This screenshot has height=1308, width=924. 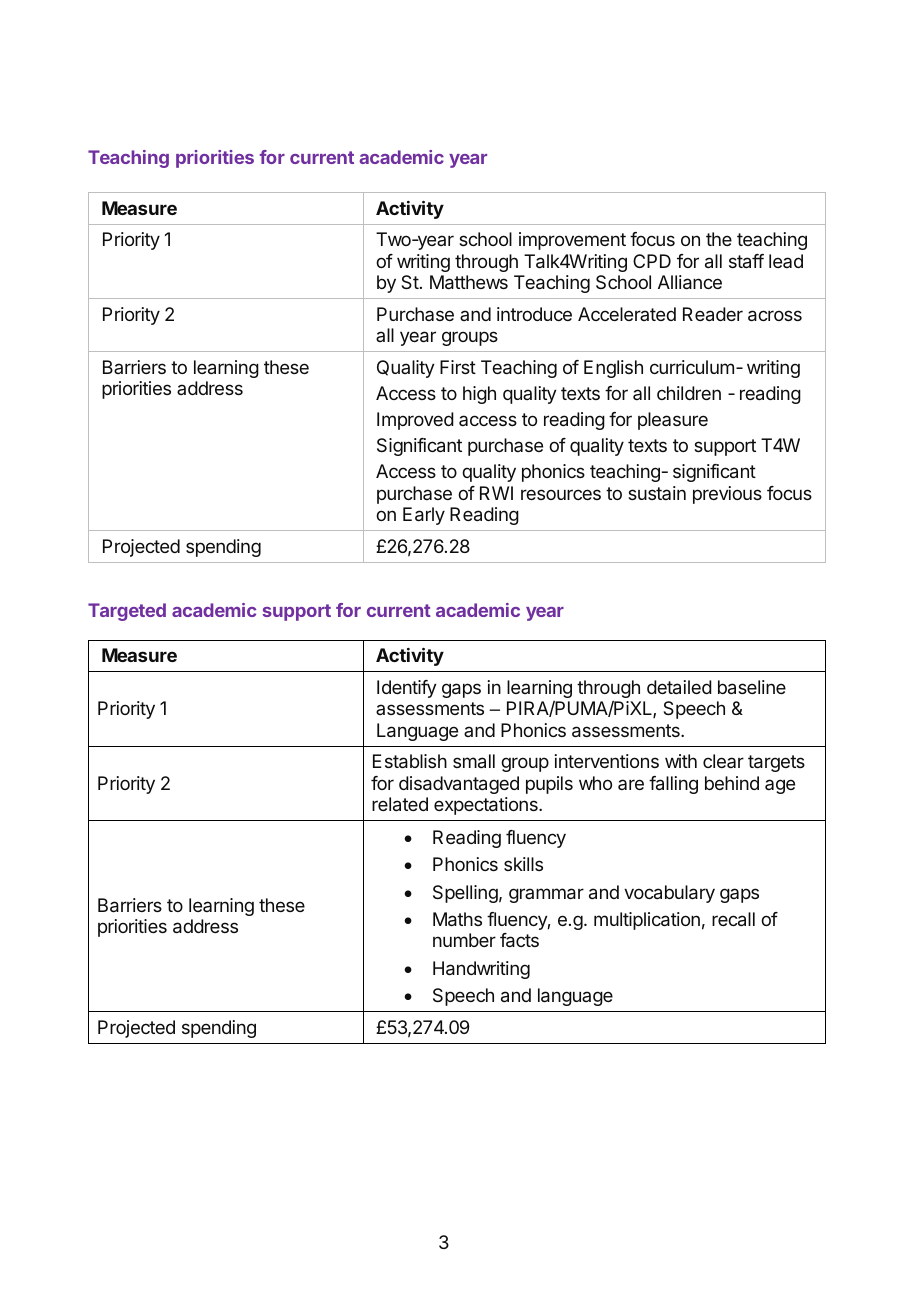 What do you see at coordinates (424, 516) in the screenshot?
I see `Early` at bounding box center [424, 516].
